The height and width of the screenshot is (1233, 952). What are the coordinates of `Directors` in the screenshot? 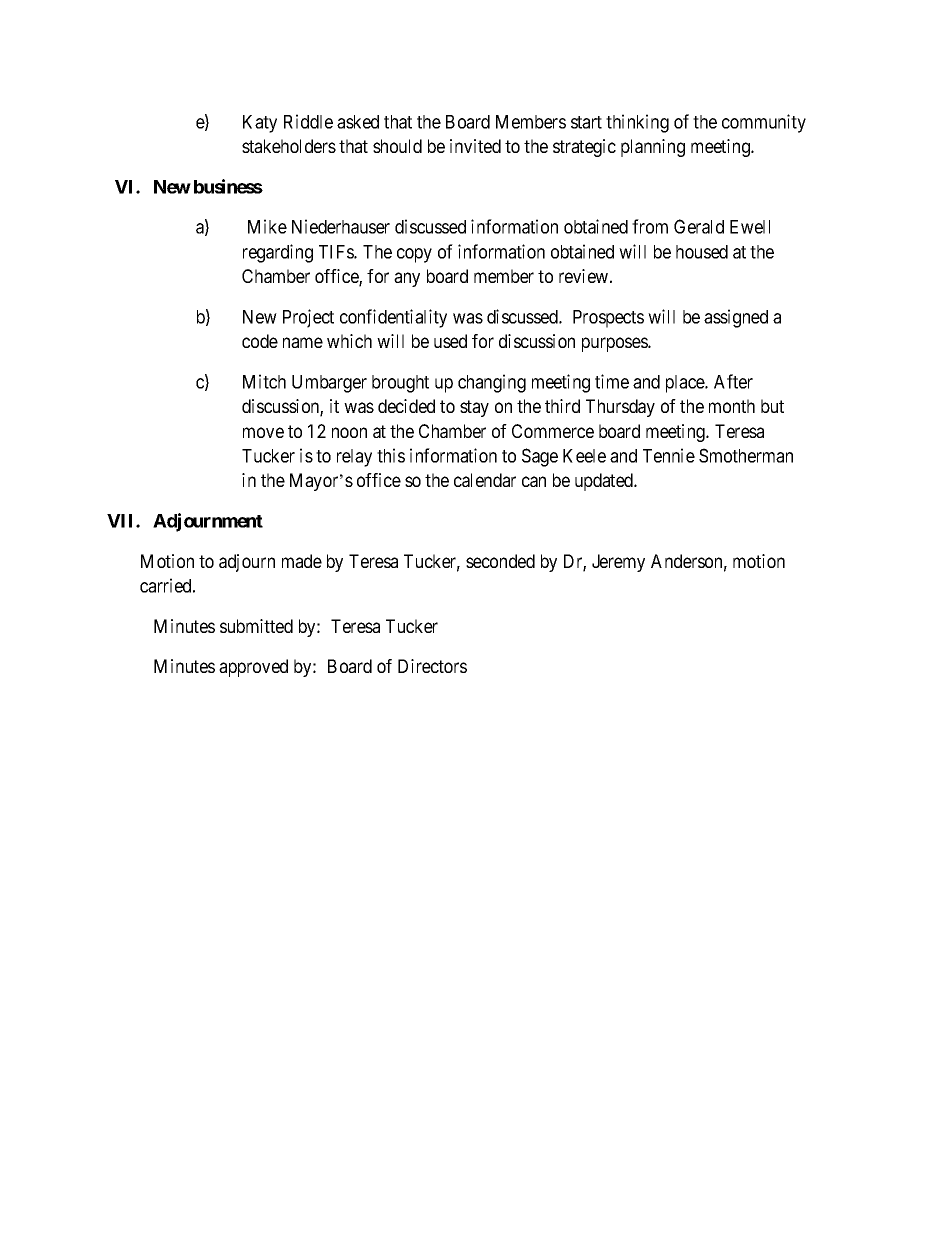 It's located at (432, 666).
